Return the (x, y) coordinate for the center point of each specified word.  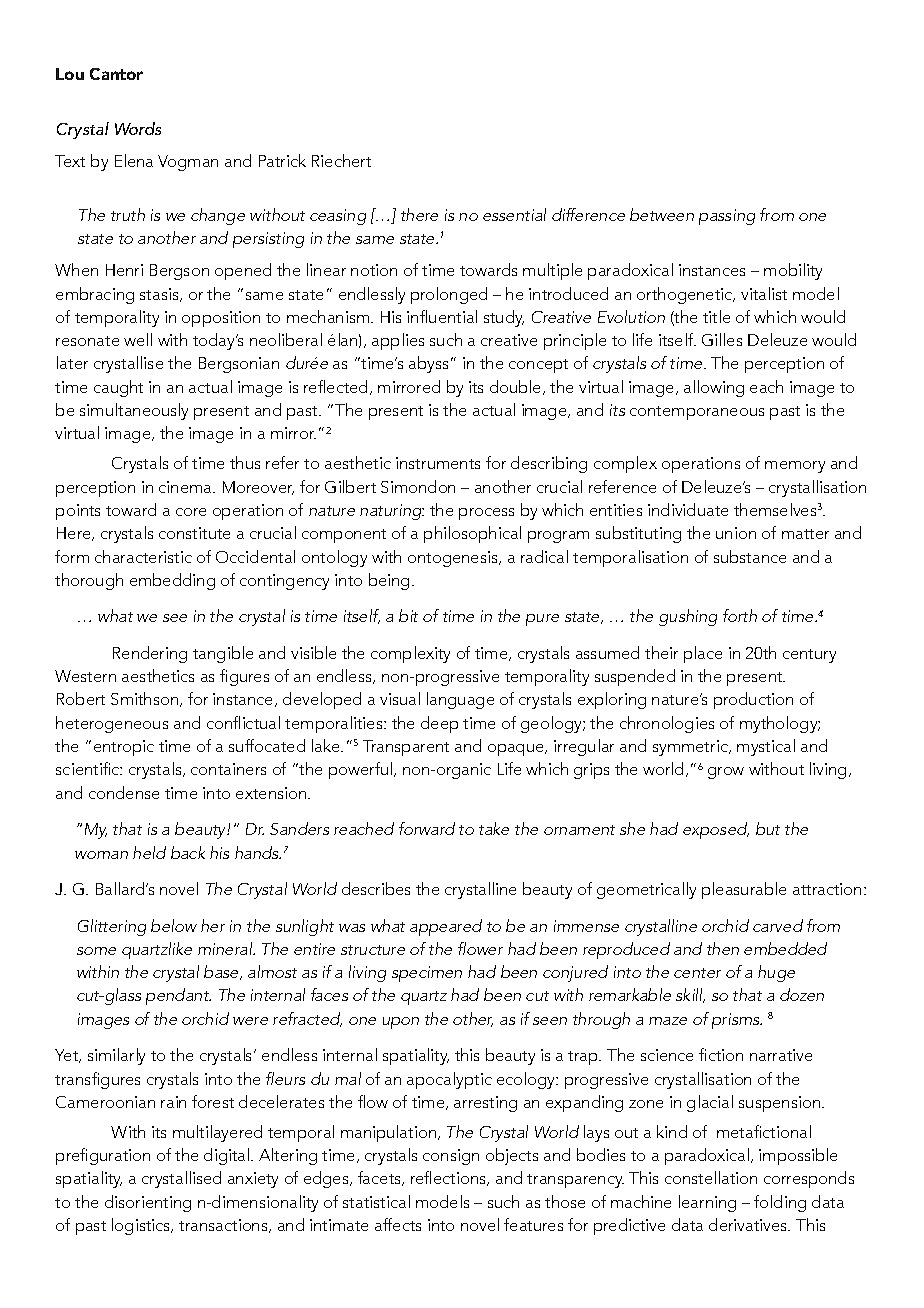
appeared (446, 927)
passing (727, 217)
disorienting (148, 1203)
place (703, 654)
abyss (428, 364)
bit (408, 615)
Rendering (150, 654)
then (723, 948)
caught (118, 388)
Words (138, 128)
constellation (711, 1177)
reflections (450, 1178)
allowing (714, 388)
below (174, 925)
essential (514, 214)
